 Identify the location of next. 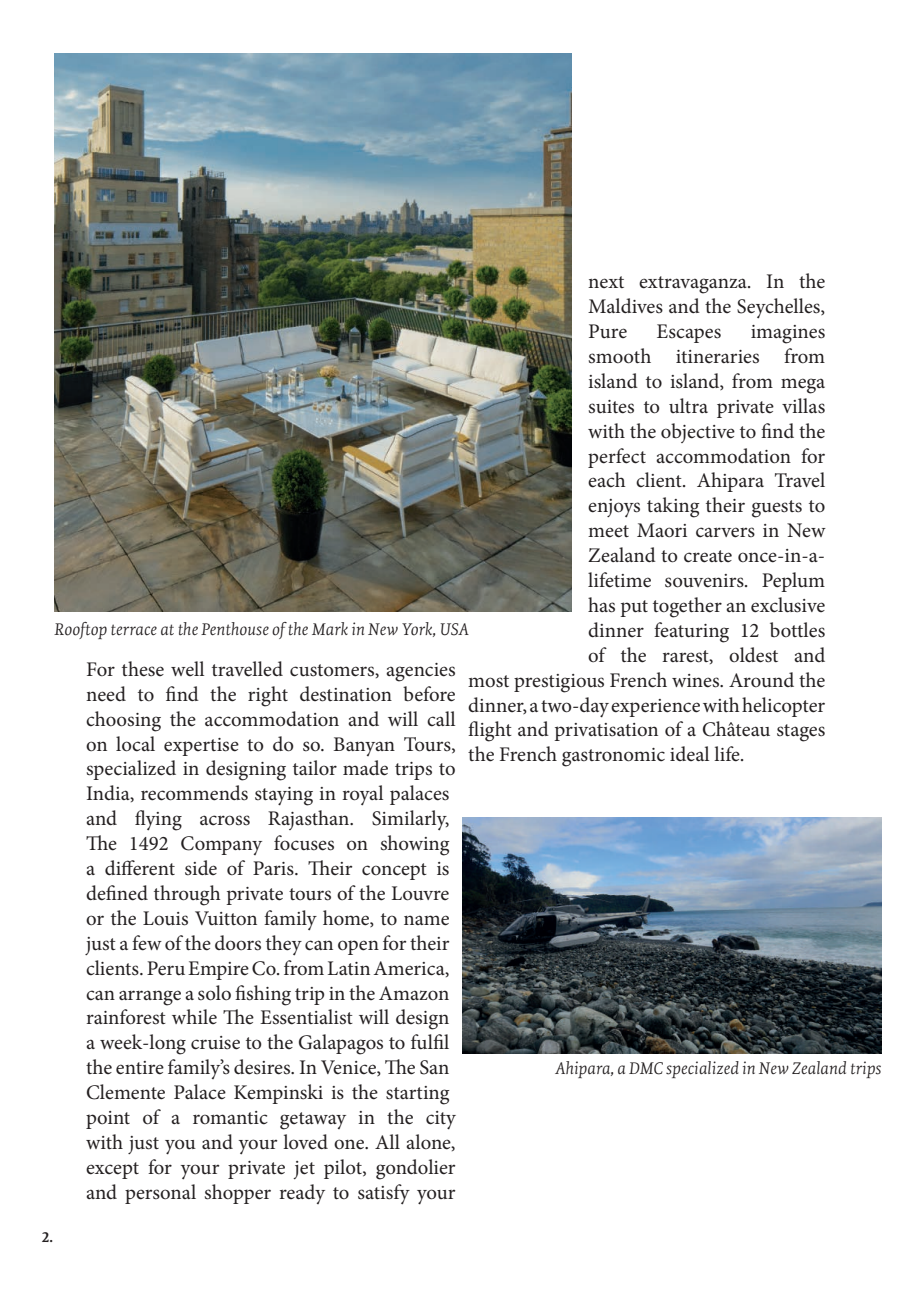
(606, 282).
